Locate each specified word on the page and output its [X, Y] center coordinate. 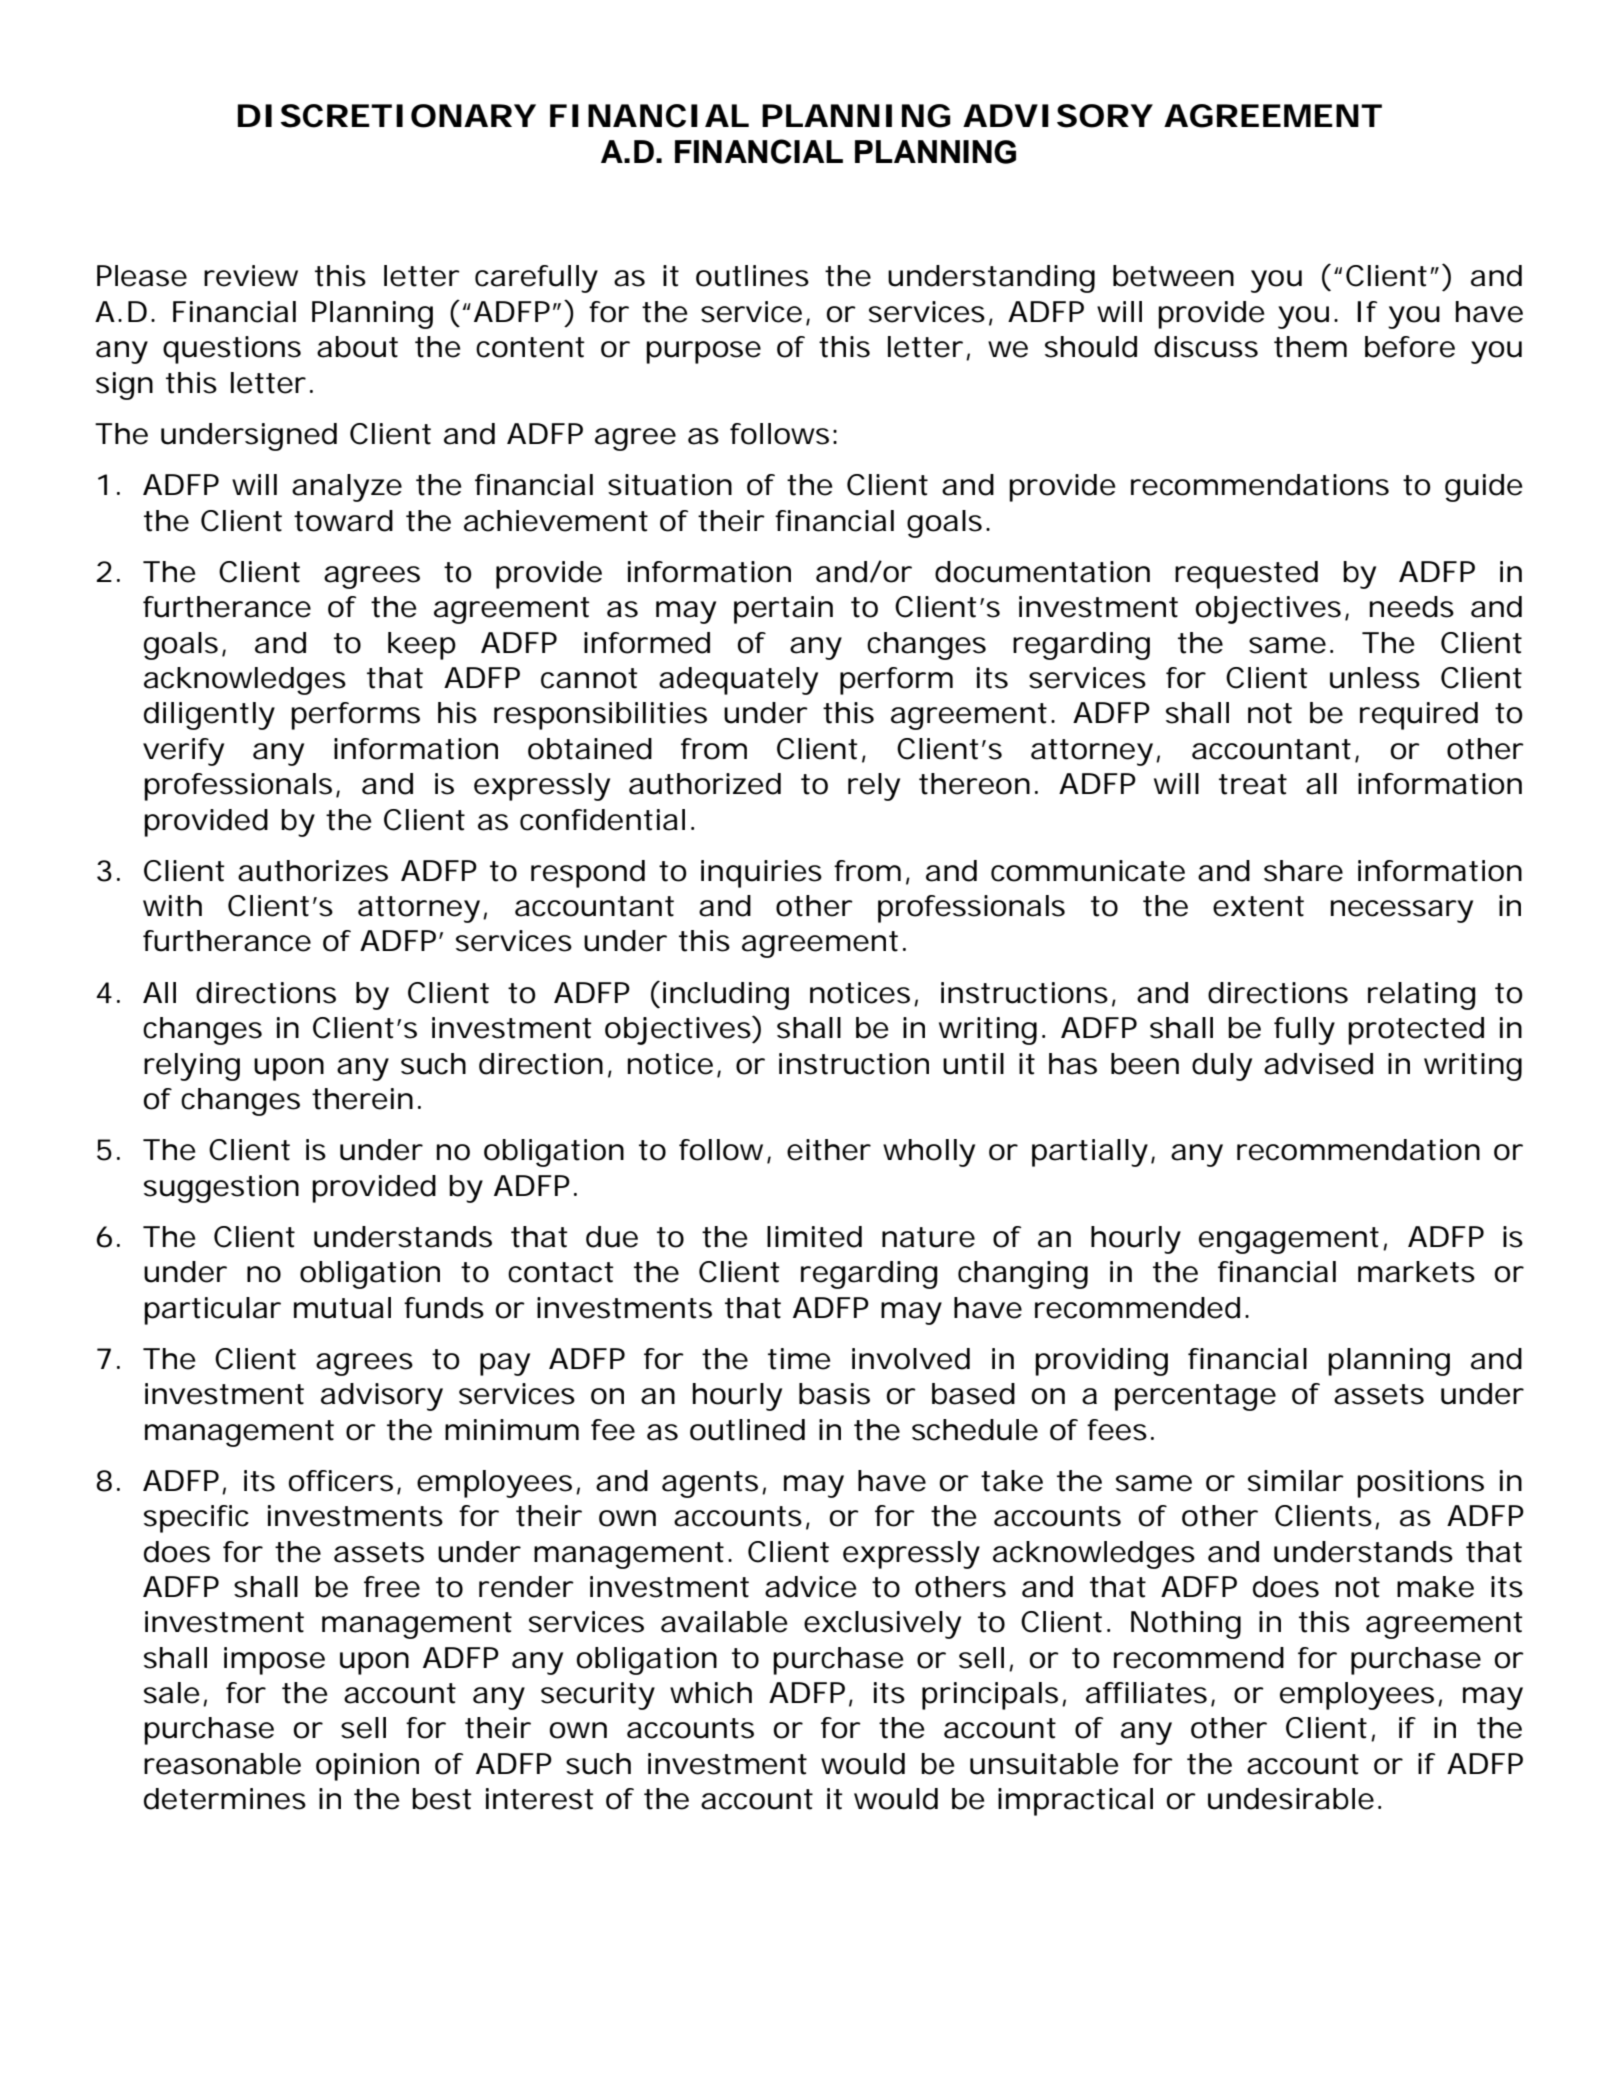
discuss [1206, 347]
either [829, 1150]
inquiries [761, 874]
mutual [342, 1308]
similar [1296, 1481]
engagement [1289, 1240]
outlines [752, 276]
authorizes [313, 871]
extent [1258, 906]
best [442, 1799]
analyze [347, 488]
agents [710, 1484]
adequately [738, 681]
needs [1412, 607]
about [357, 347]
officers [341, 1481]
